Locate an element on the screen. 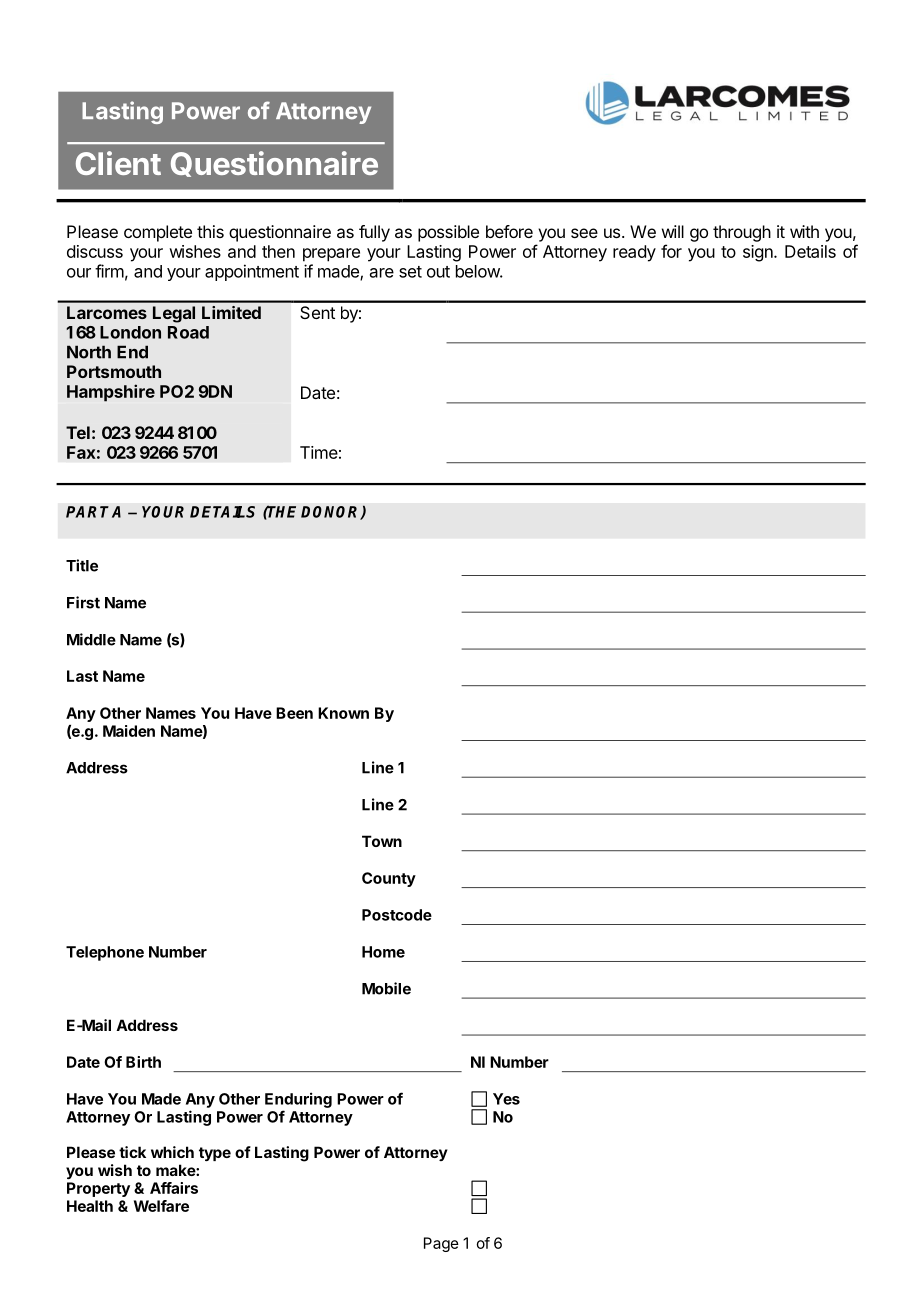 Image resolution: width=924 pixels, height=1308 pixels. sign is located at coordinates (759, 253).
